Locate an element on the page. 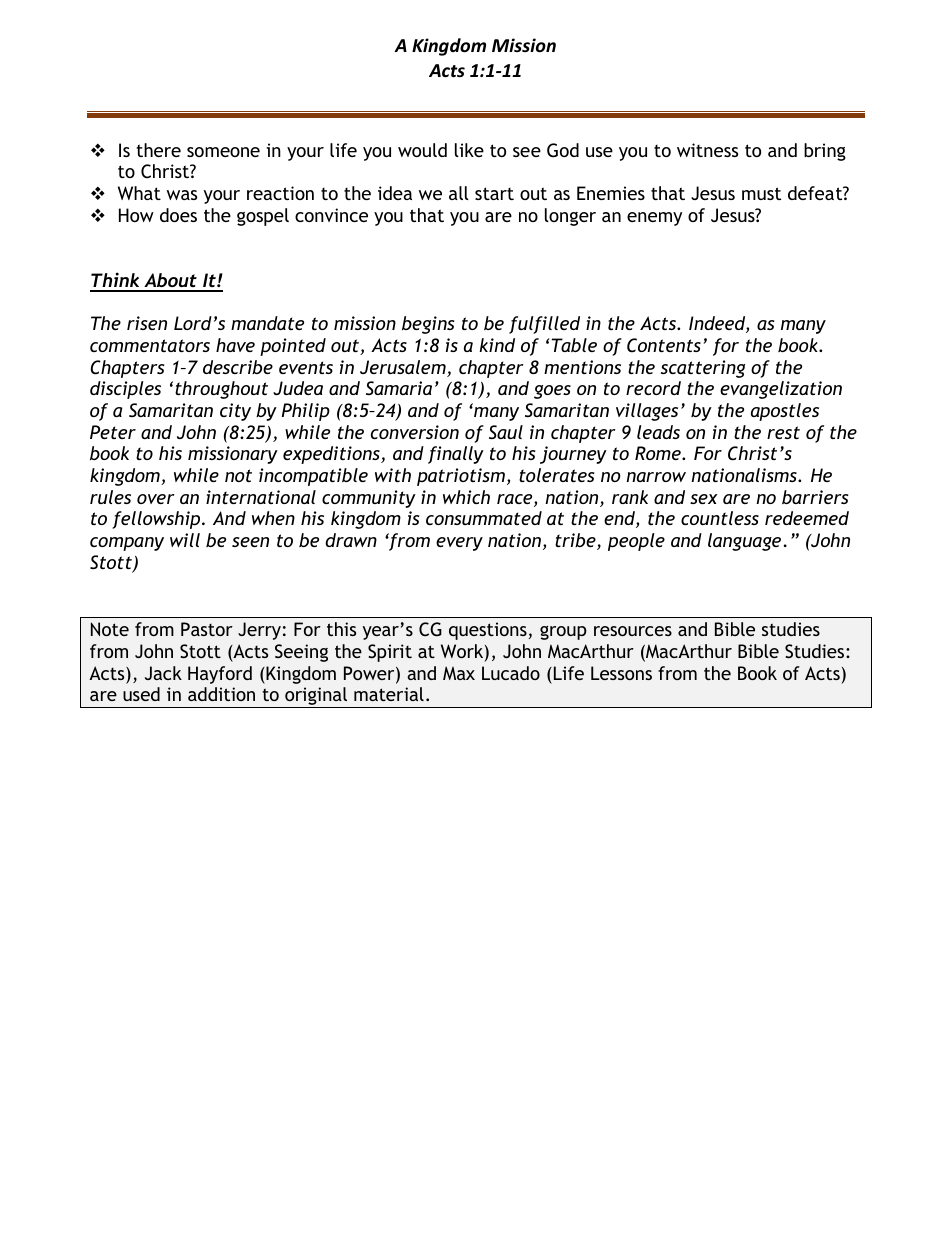 This document has width=952, height=1233. Jack is located at coordinates (163, 673).
